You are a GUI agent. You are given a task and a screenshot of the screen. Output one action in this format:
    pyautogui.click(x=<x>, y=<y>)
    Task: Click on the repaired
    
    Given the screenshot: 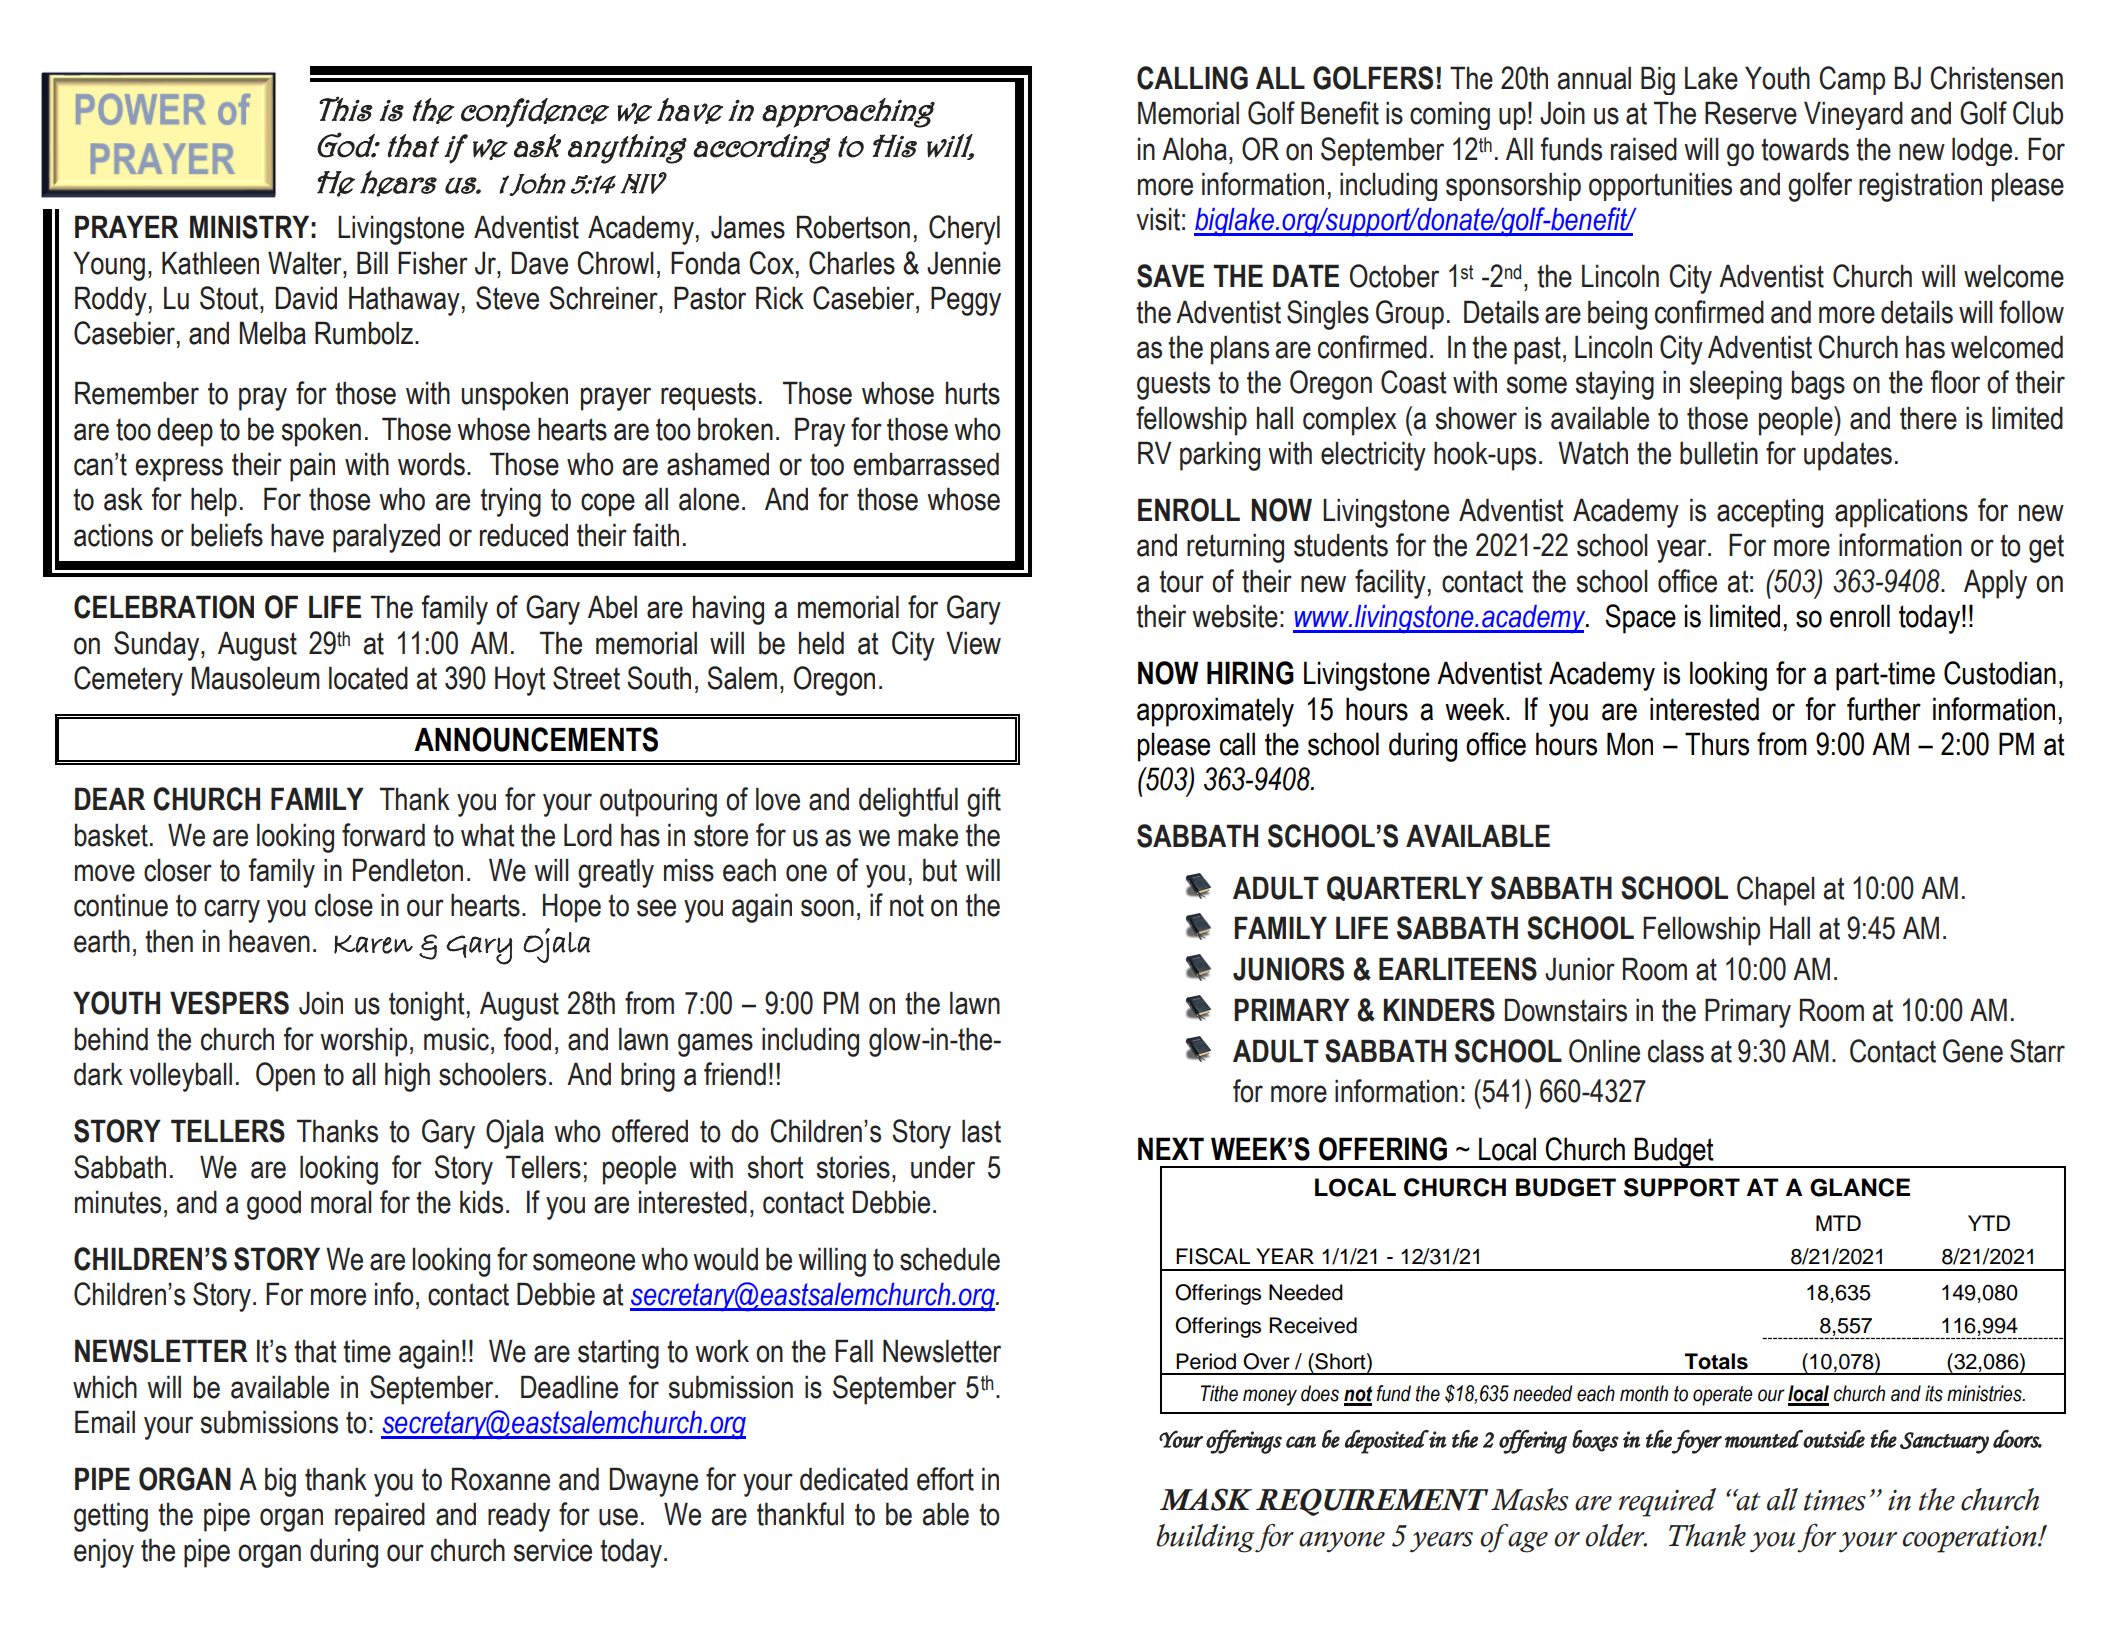 What is the action you would take?
    pyautogui.click(x=380, y=1517)
